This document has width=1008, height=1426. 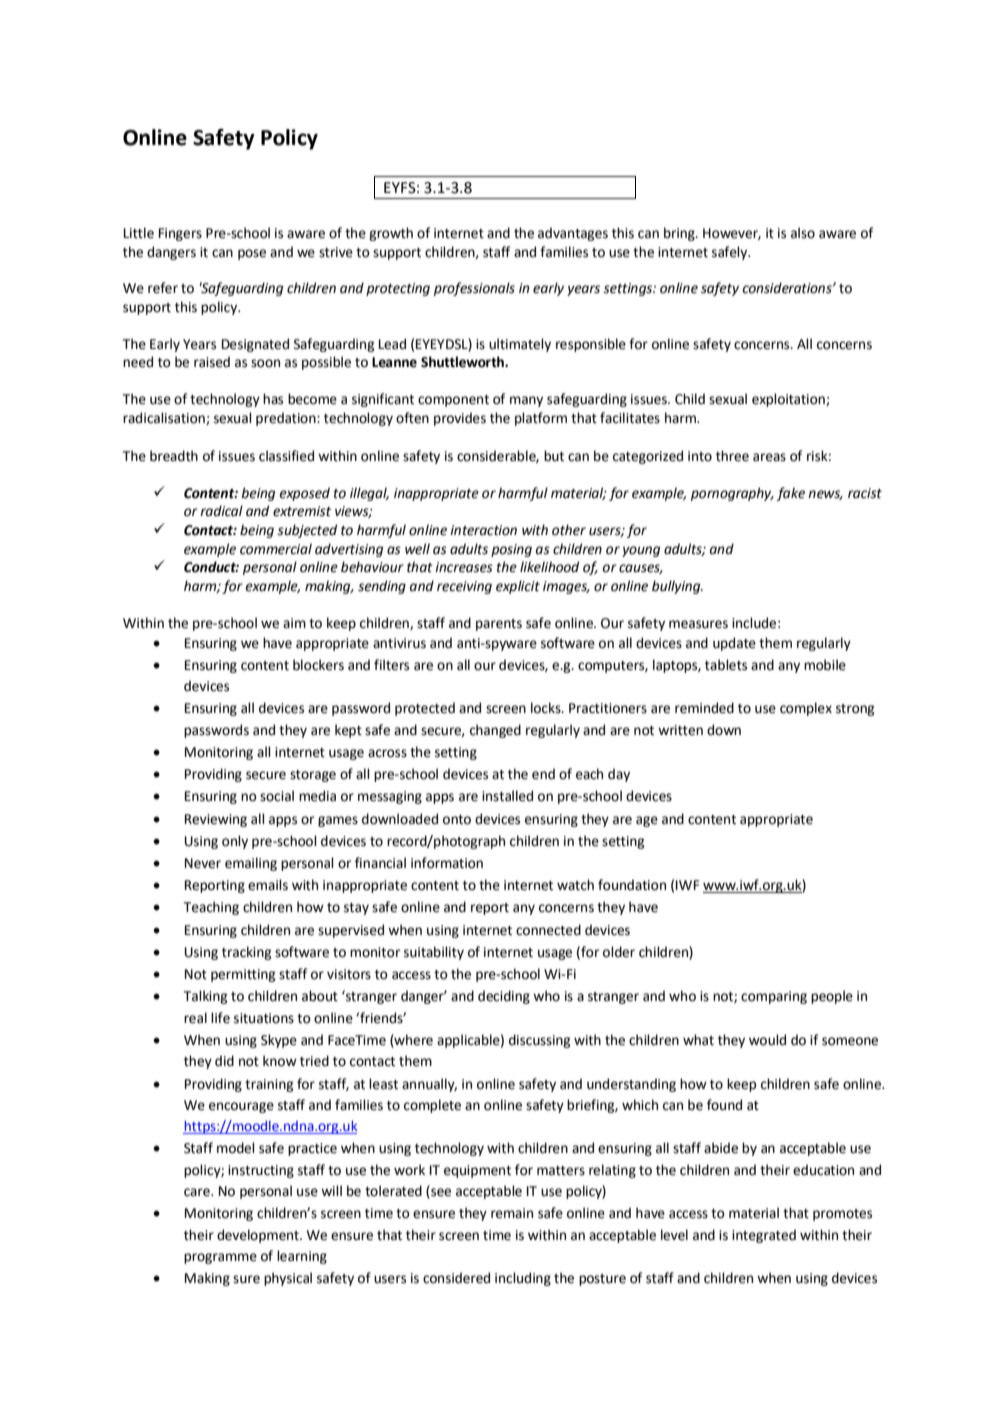 What do you see at coordinates (788, 288) in the document?
I see `considerations` at bounding box center [788, 288].
